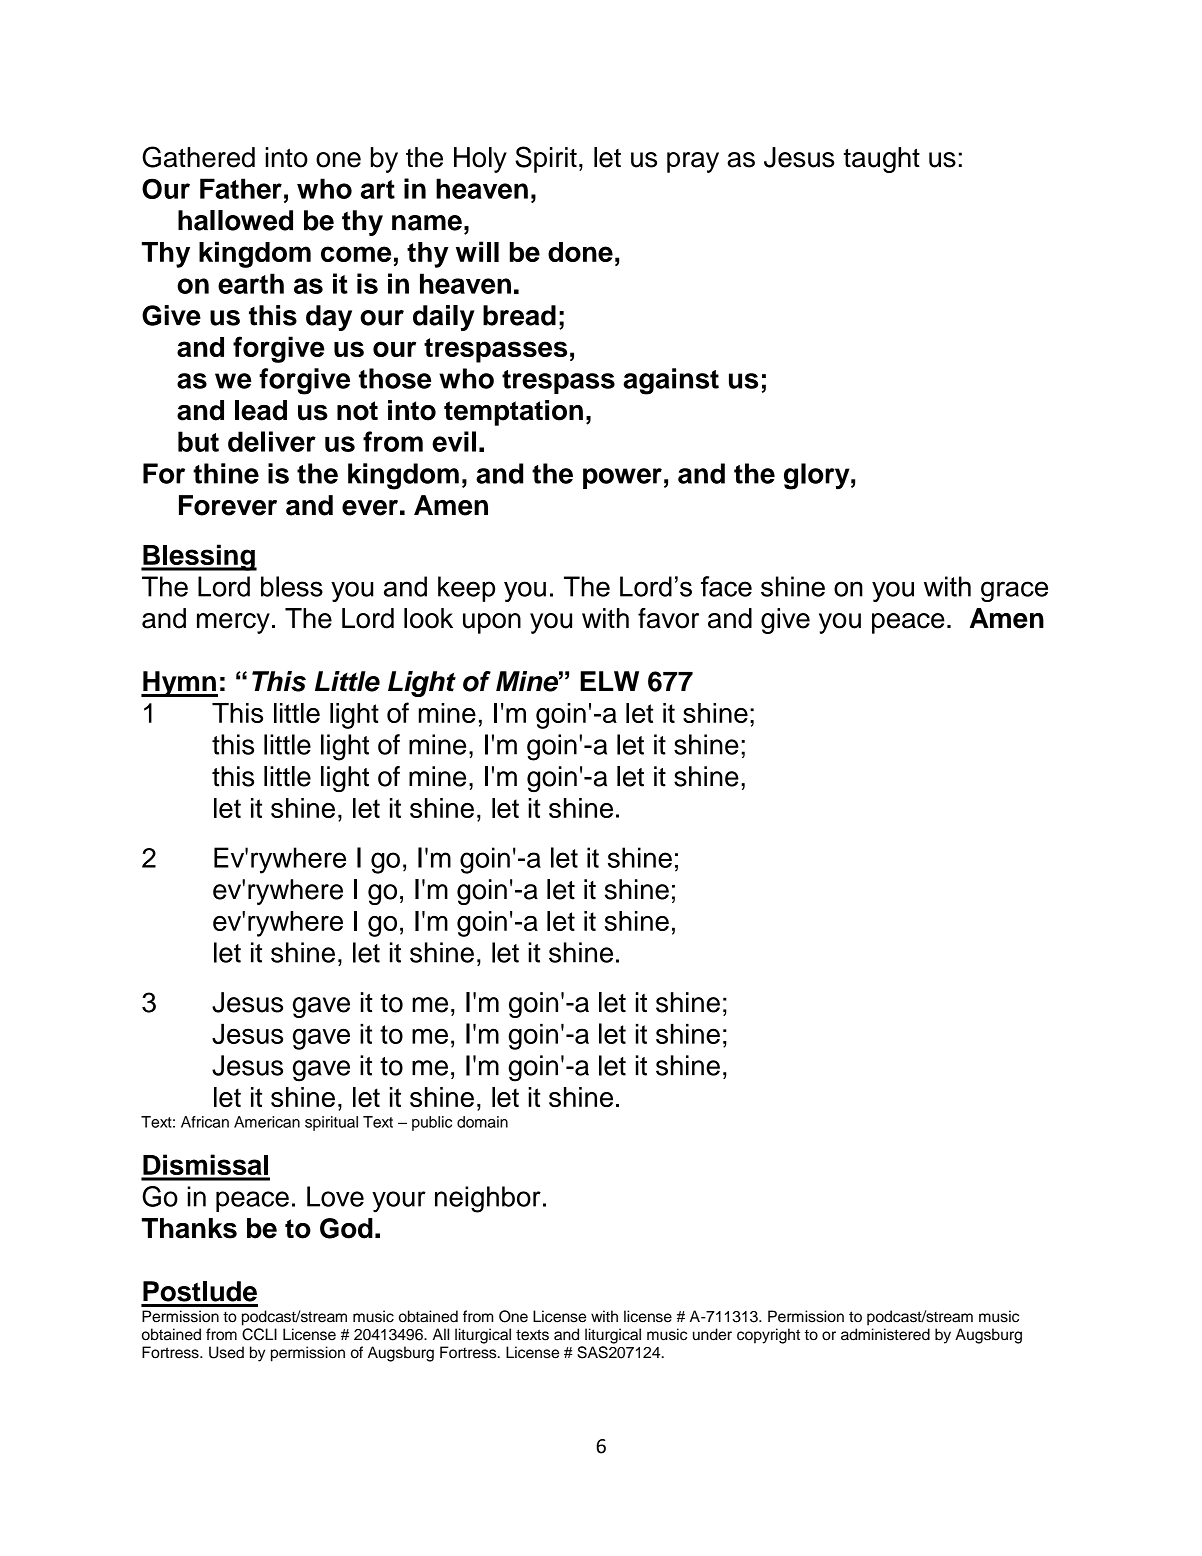 The height and width of the screenshot is (1556, 1202). I want to click on done, so click(580, 252).
